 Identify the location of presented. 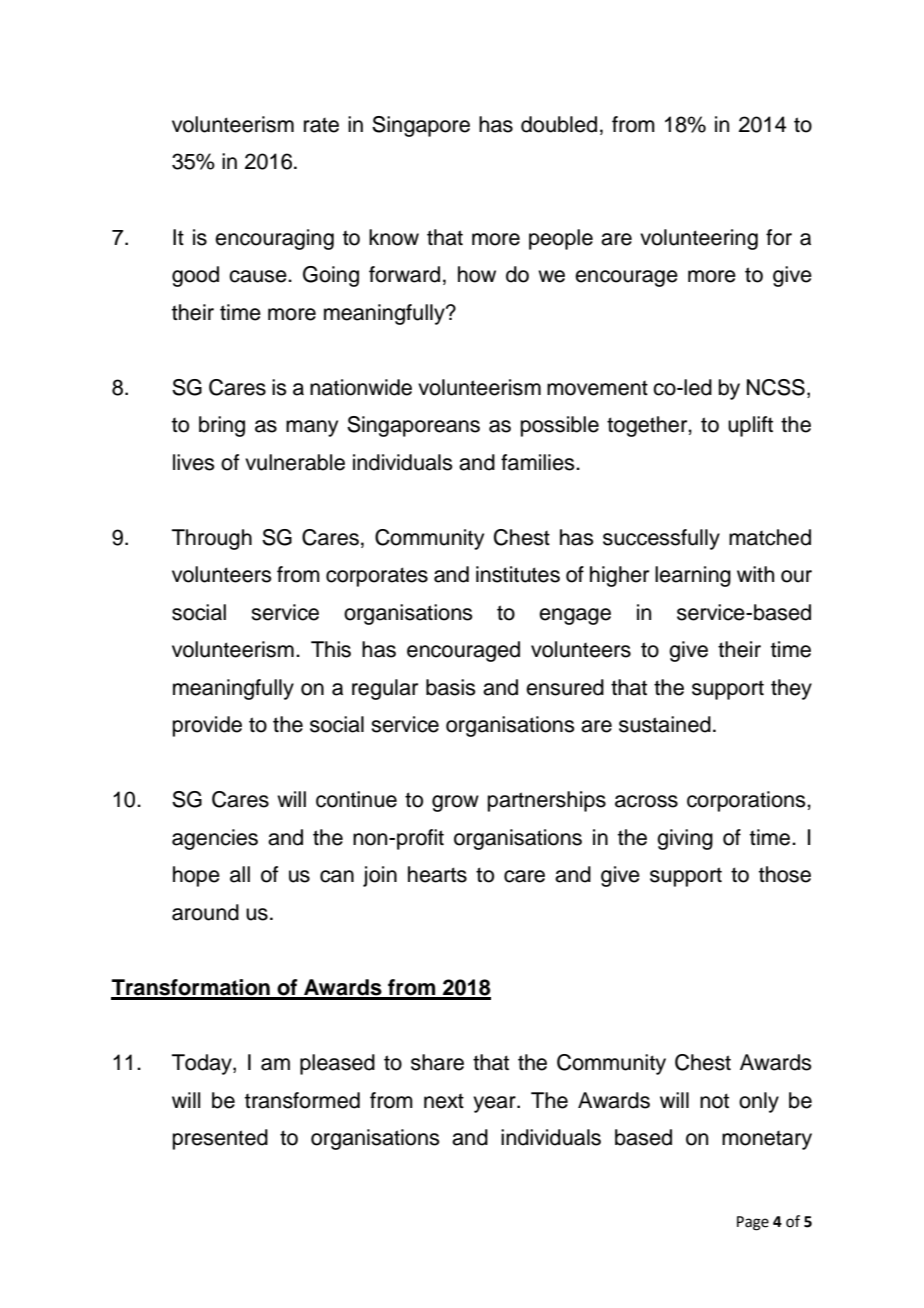
(220, 1139).
